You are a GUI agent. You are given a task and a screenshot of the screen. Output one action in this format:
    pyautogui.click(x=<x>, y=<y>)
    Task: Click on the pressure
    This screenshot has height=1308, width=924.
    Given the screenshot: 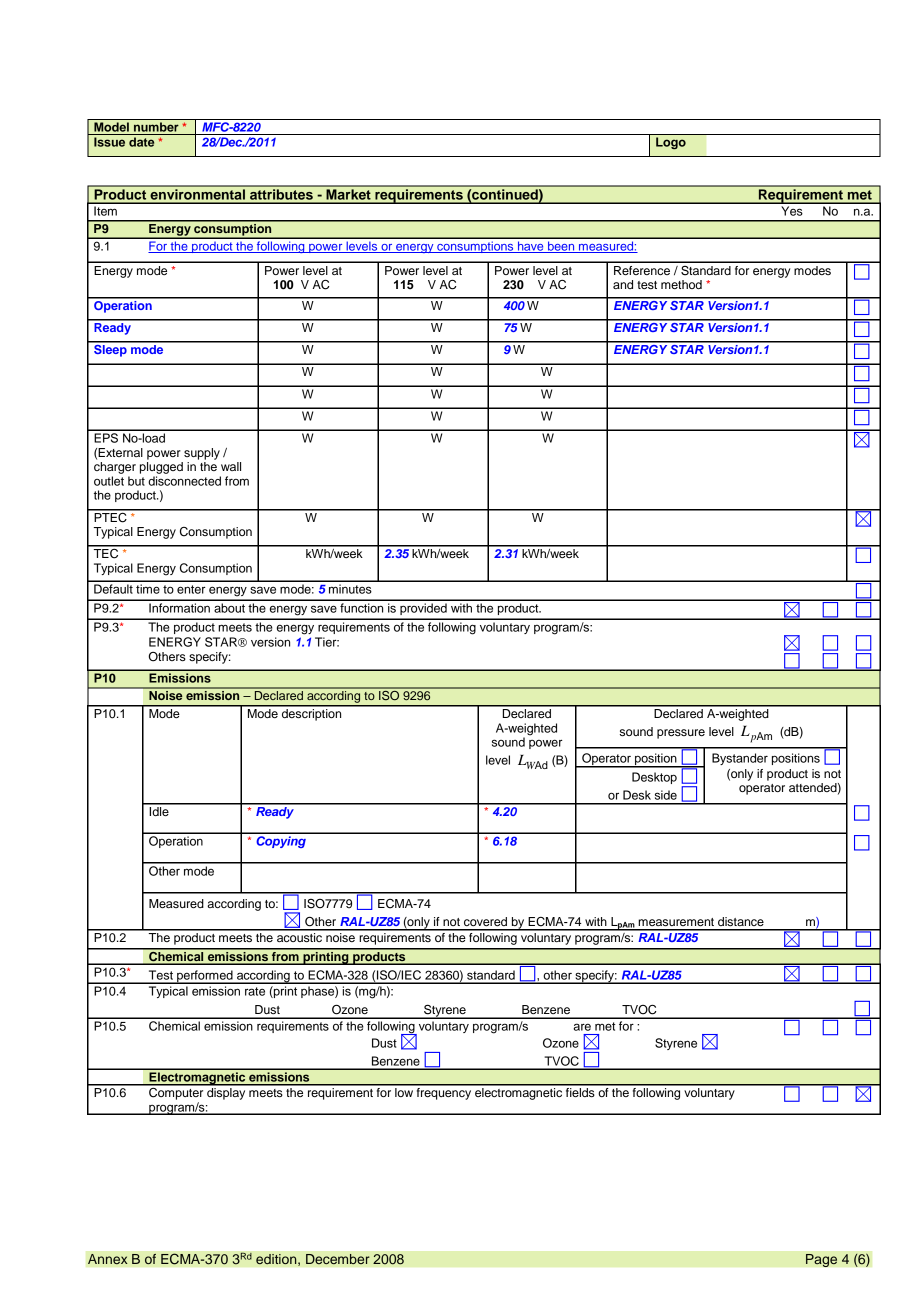 What is the action you would take?
    pyautogui.click(x=681, y=734)
